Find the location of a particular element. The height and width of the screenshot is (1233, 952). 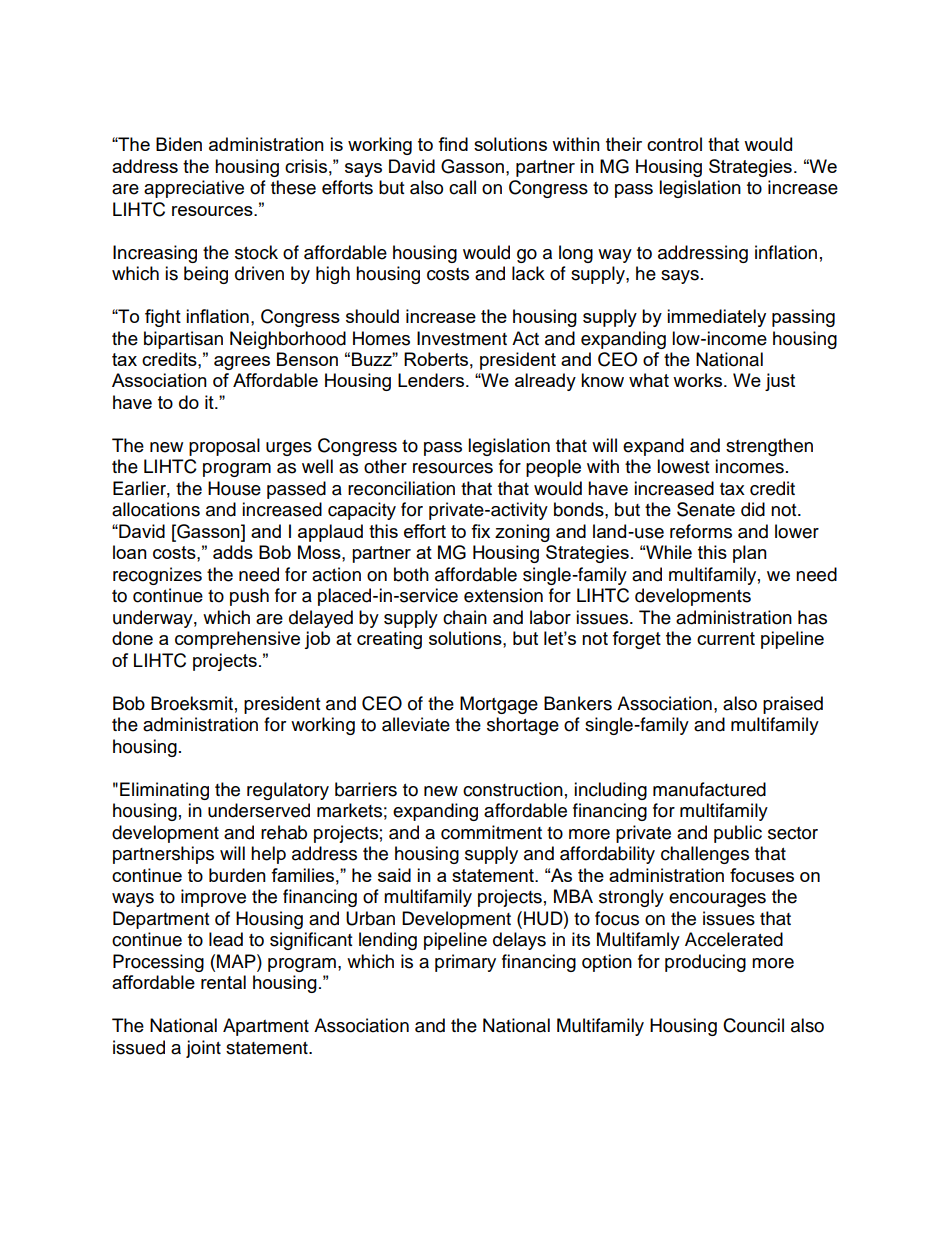

current is located at coordinates (726, 638).
